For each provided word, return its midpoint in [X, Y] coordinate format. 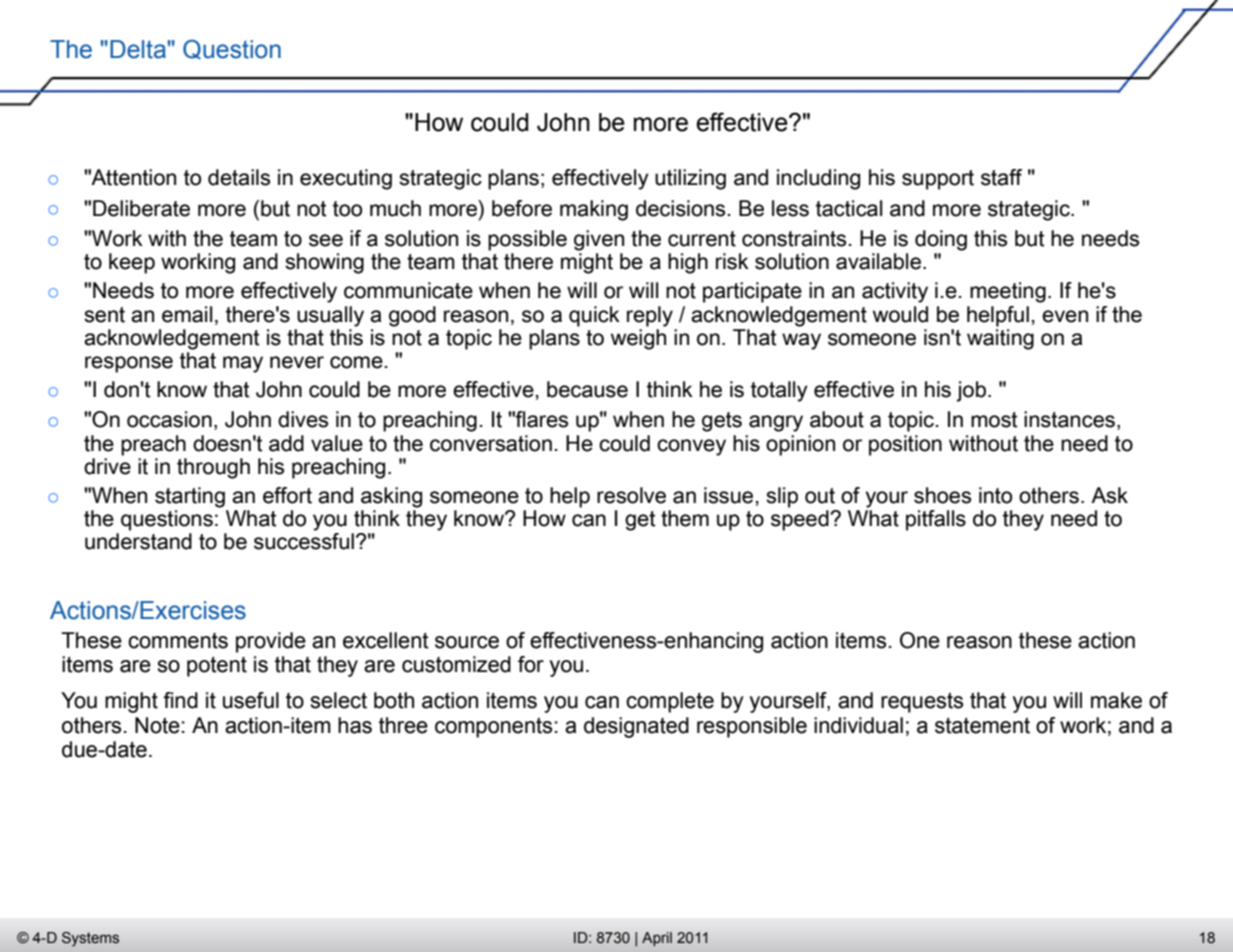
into [995, 495]
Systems [90, 939]
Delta [138, 49]
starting [190, 497]
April [657, 939]
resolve [631, 495]
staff [1001, 177]
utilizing [690, 179]
